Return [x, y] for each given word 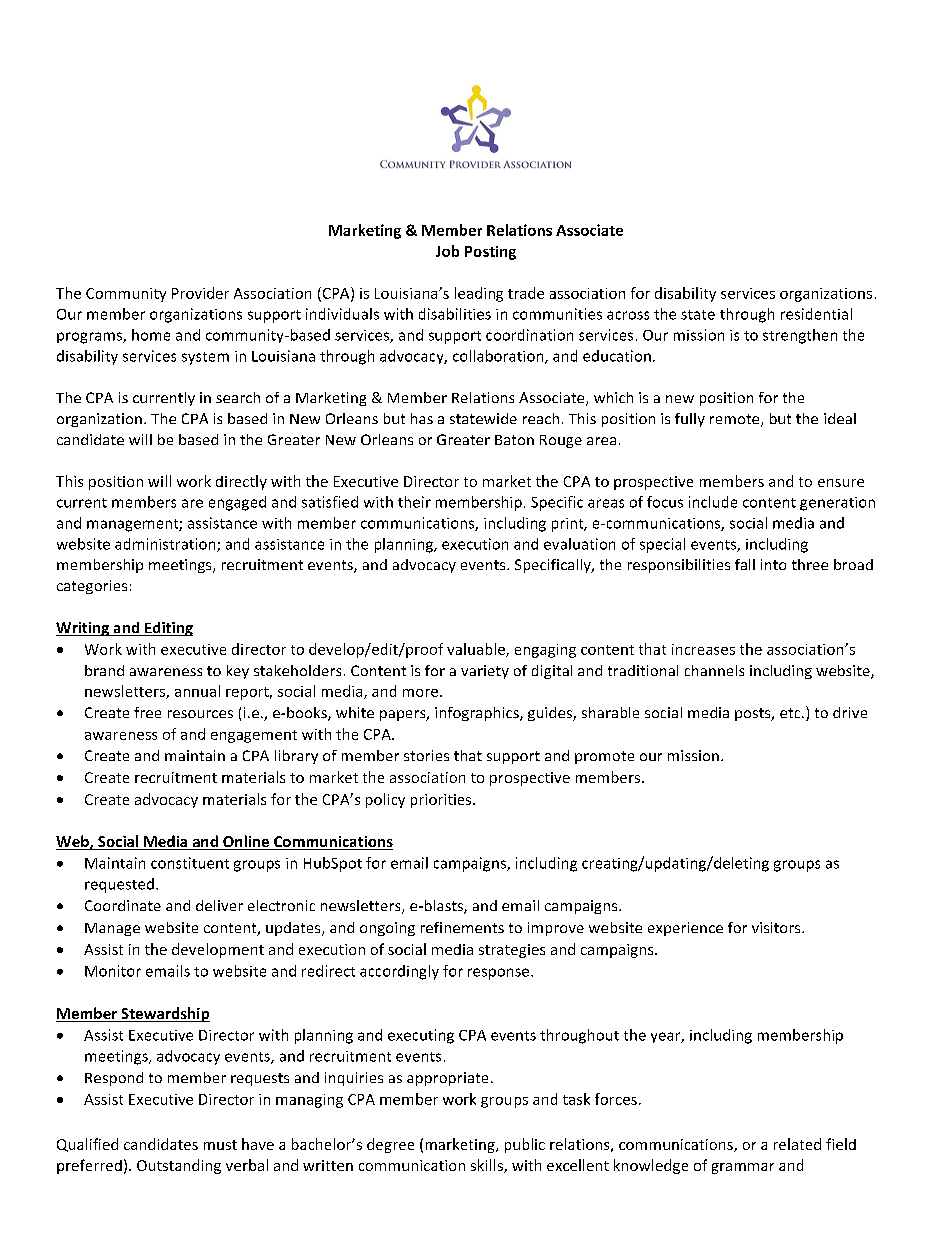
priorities [441, 801]
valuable [477, 650]
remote [736, 420]
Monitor [113, 971]
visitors [777, 927]
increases [703, 649]
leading [479, 294]
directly [241, 482]
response [500, 974]
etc [791, 713]
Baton [514, 440]
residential [816, 314]
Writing [83, 629]
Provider [200, 293]
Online [246, 842]
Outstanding [179, 1166]
